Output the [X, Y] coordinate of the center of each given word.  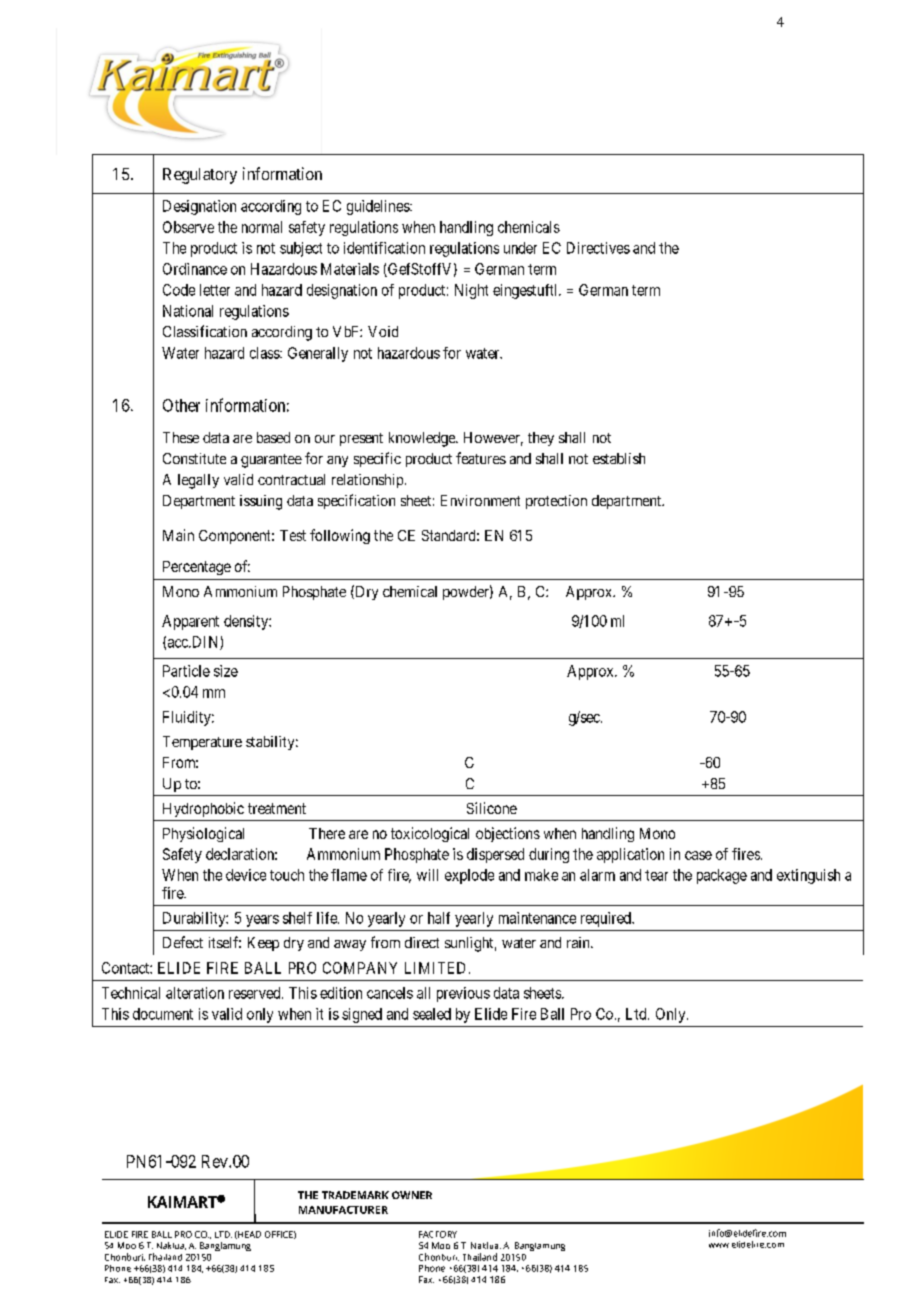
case [698, 855]
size [226, 671]
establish [619, 458]
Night [471, 291]
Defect [183, 942]
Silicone [492, 808]
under [520, 248]
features [481, 458]
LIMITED [435, 968]
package [722, 876]
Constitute [194, 458]
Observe [188, 227]
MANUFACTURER [343, 1210]
